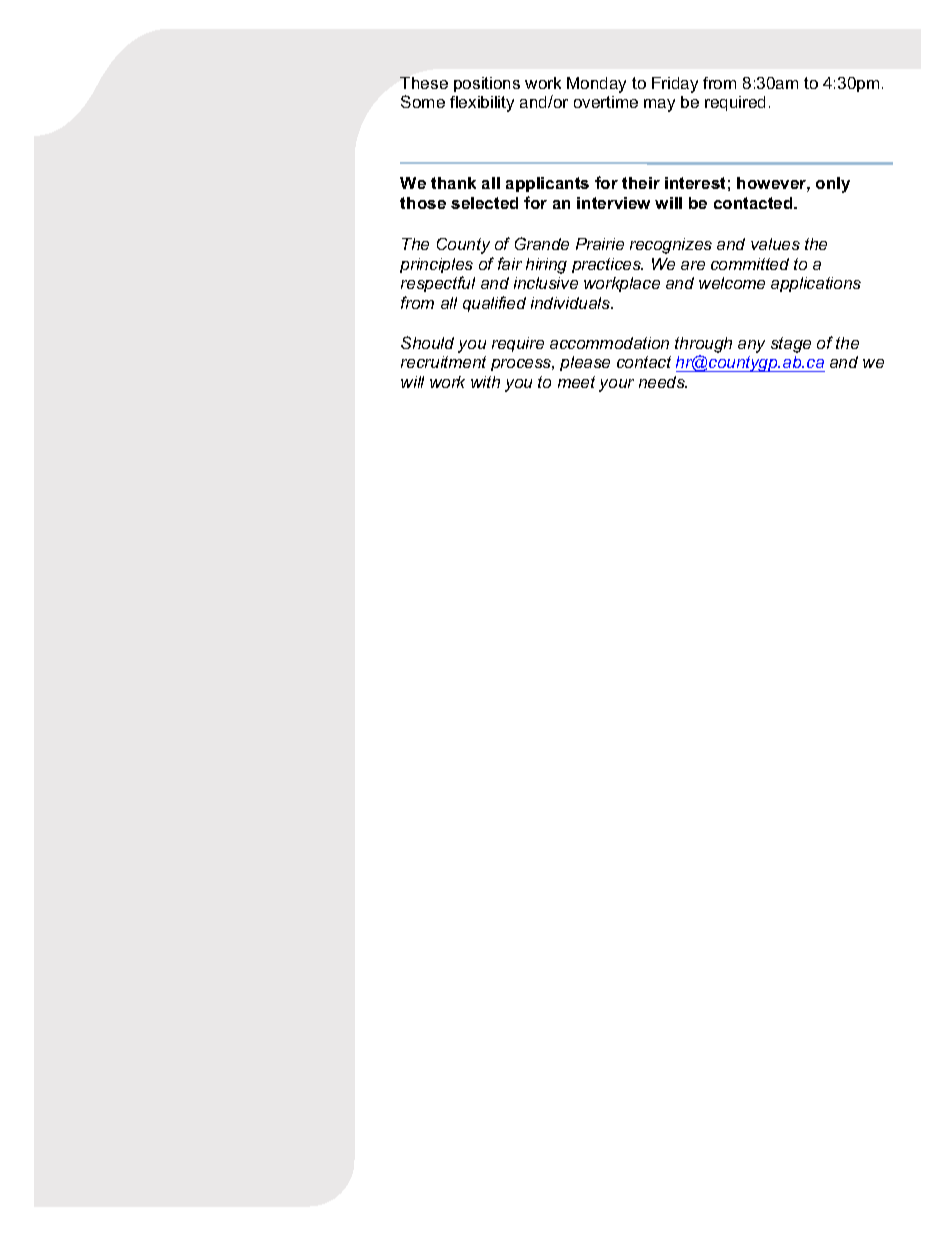 This image has height=1233, width=952. I want to click on applications, so click(816, 284).
